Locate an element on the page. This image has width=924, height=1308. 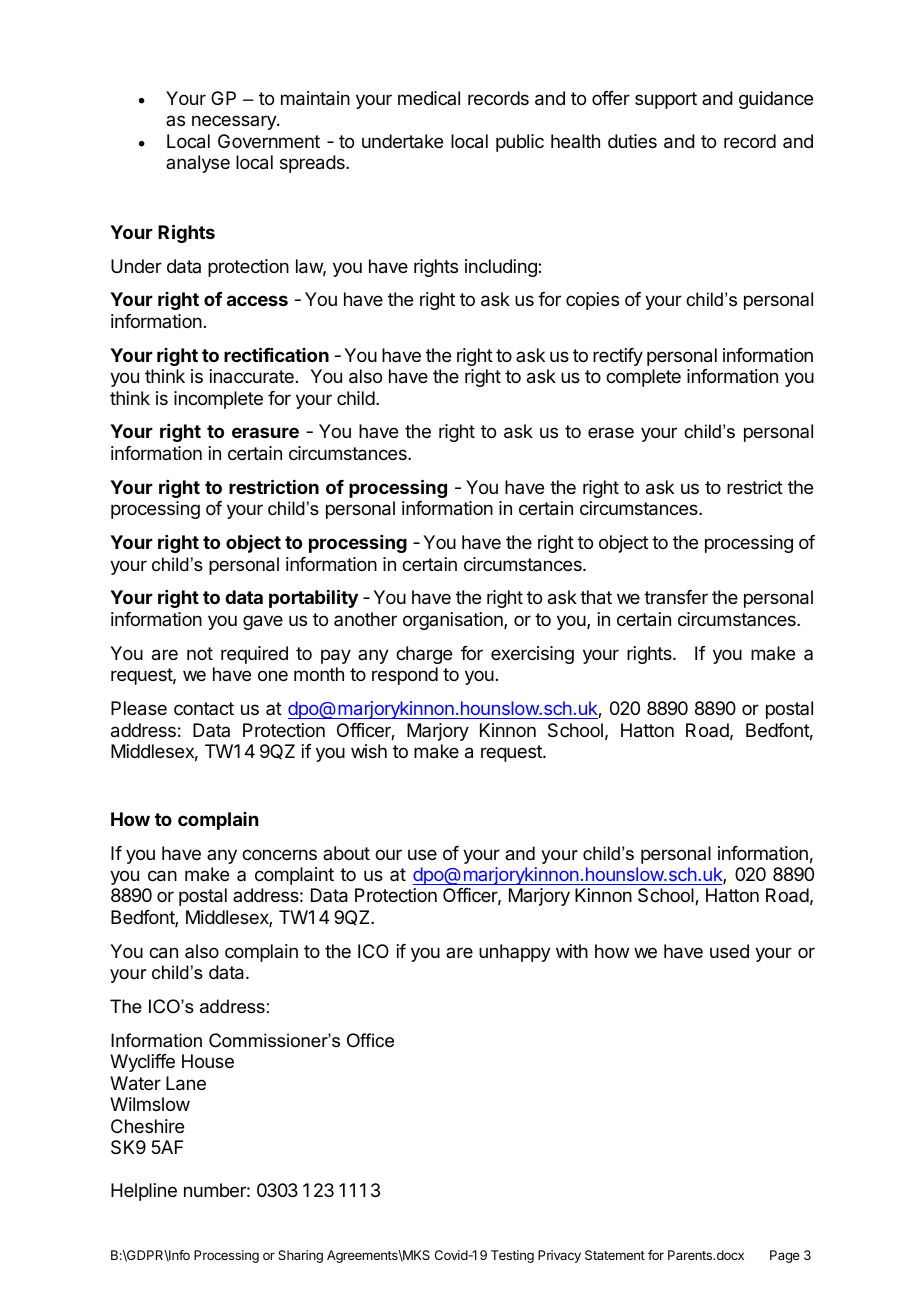
medical is located at coordinates (429, 98).
